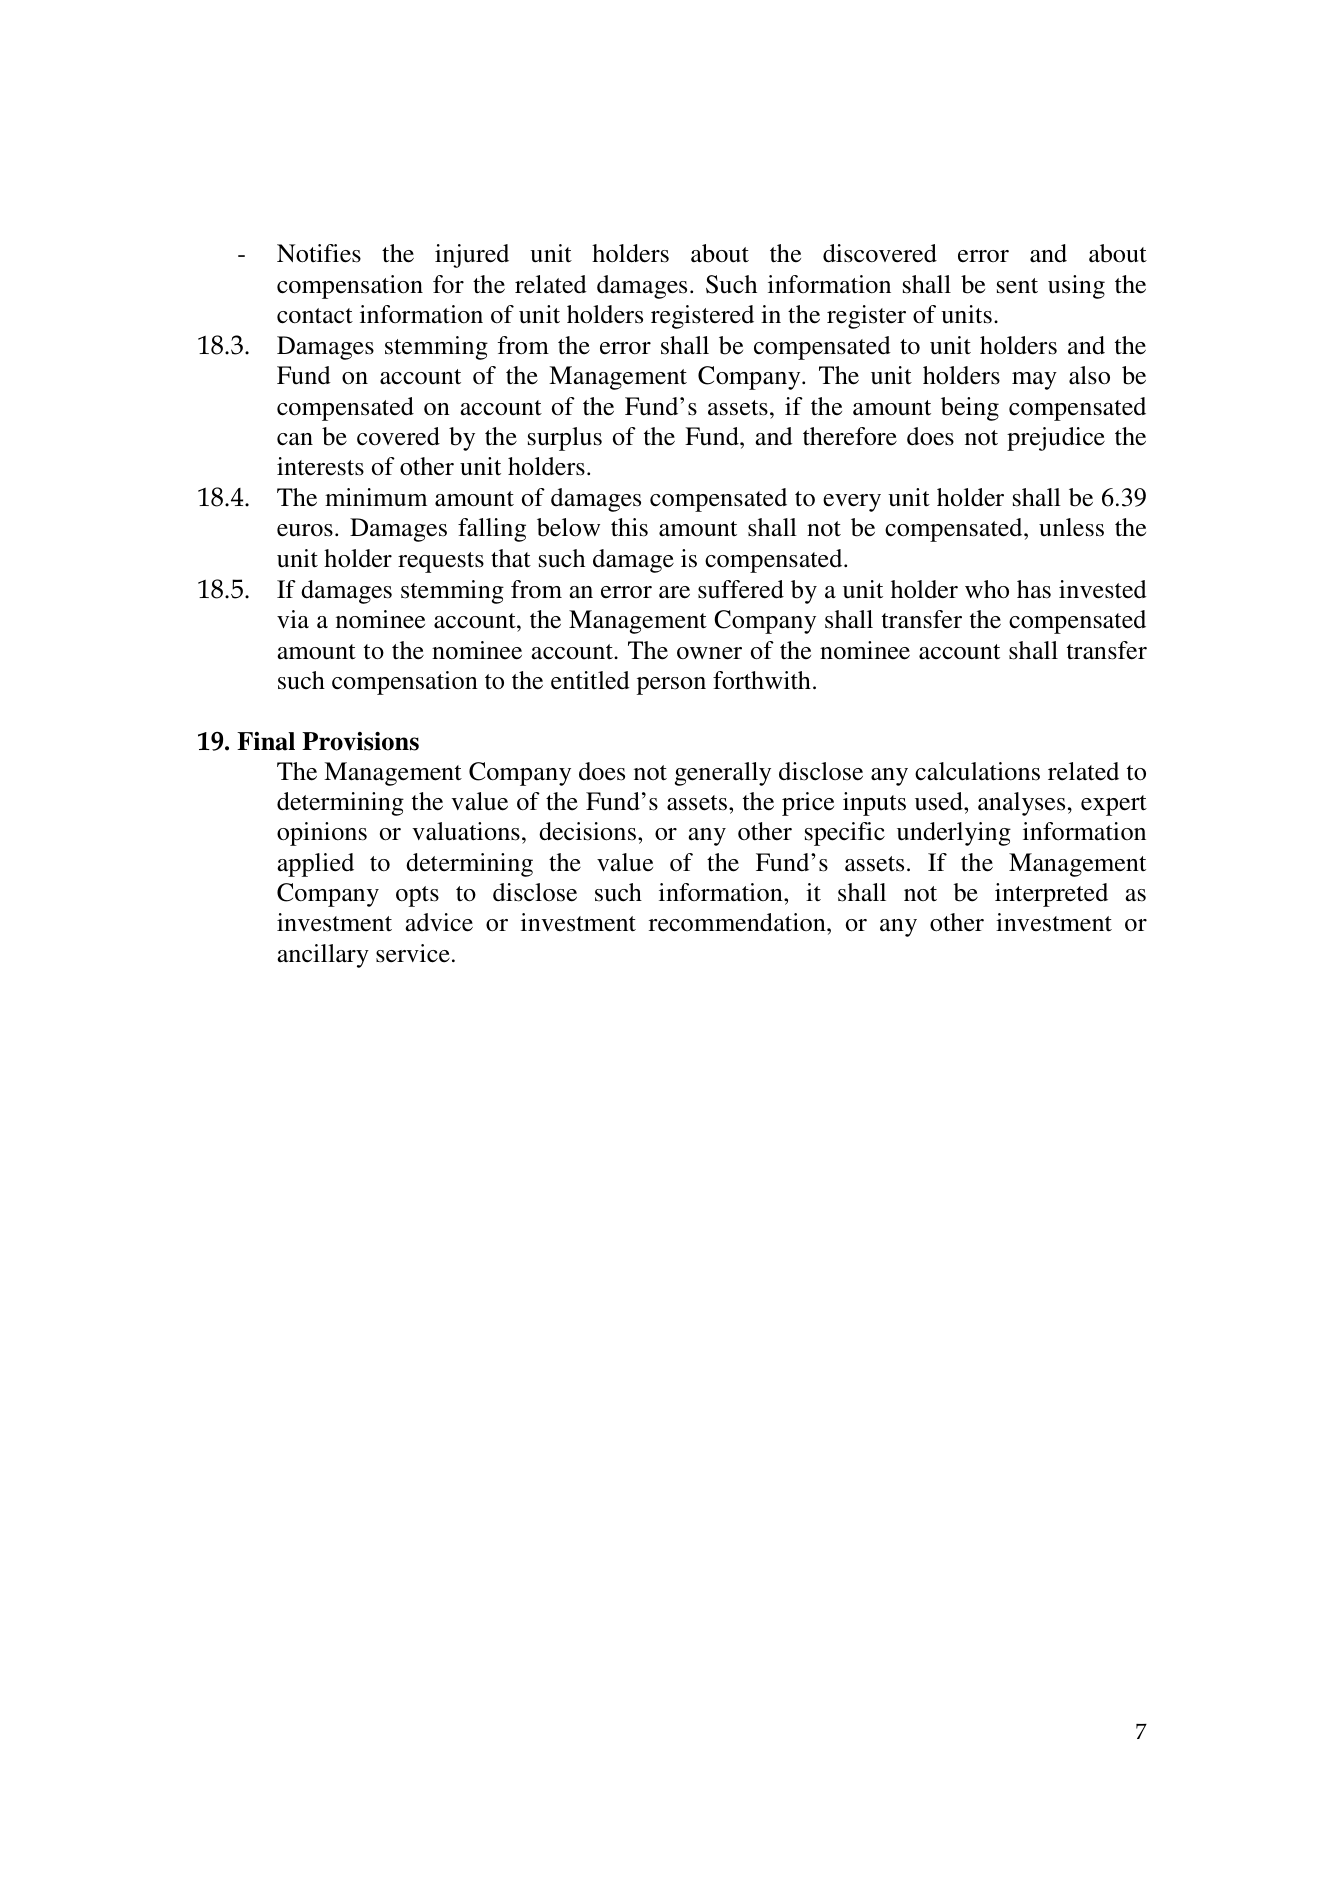  Describe the element at coordinates (1017, 286) in the screenshot. I see `sent` at that location.
